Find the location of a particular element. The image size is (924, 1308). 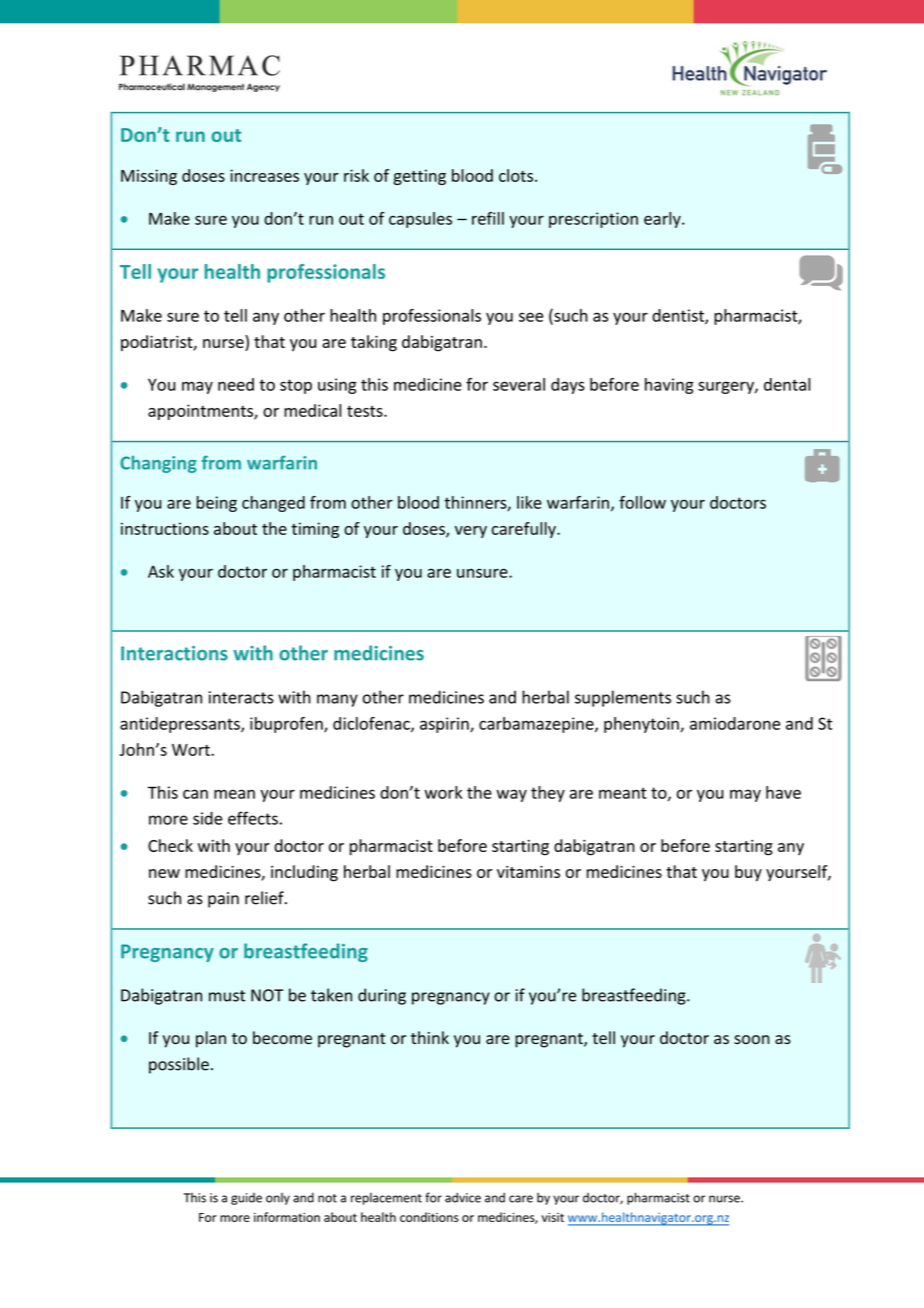

Ask is located at coordinates (161, 571).
